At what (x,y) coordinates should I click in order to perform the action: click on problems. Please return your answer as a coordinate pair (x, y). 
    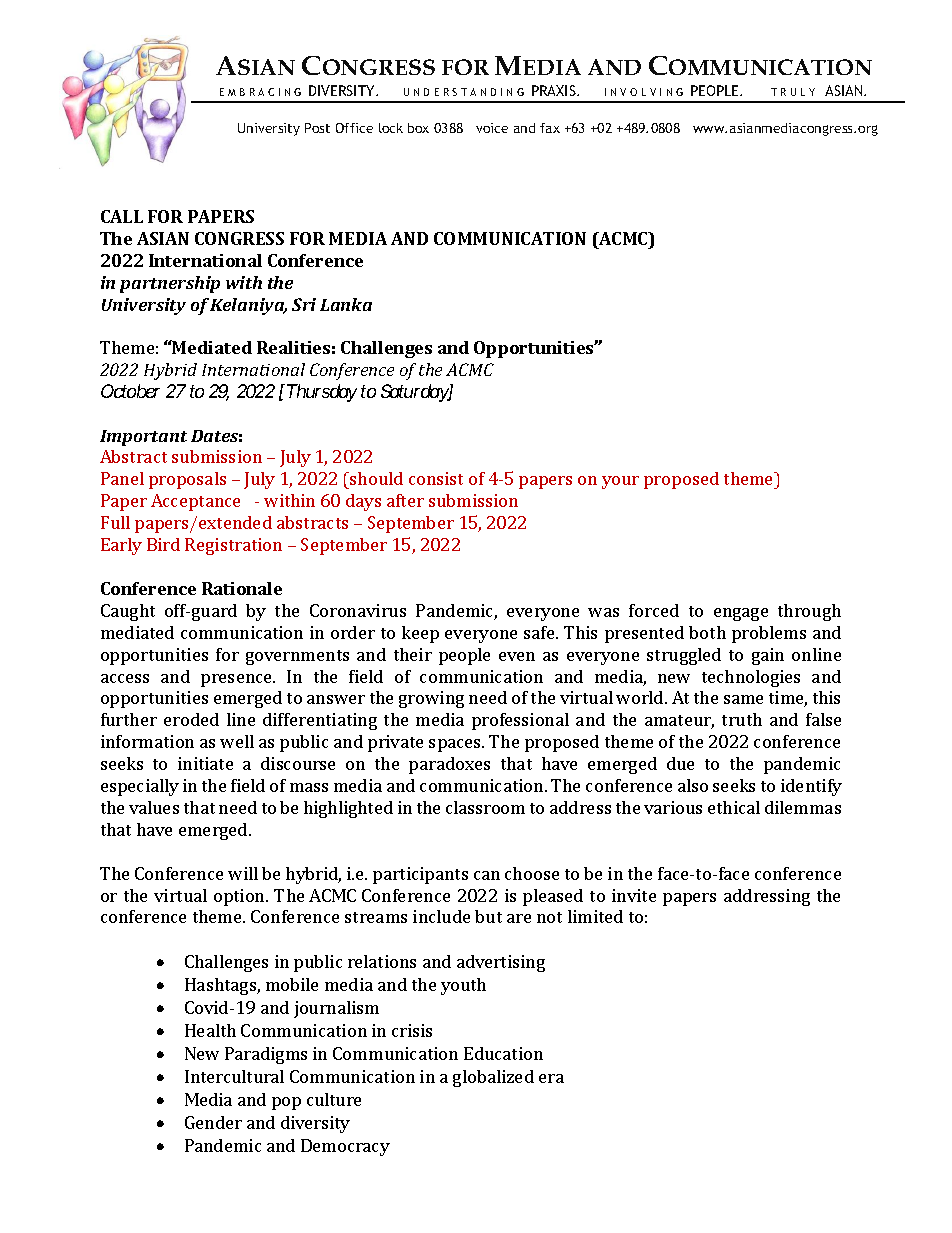
    Looking at the image, I should click on (769, 634).
